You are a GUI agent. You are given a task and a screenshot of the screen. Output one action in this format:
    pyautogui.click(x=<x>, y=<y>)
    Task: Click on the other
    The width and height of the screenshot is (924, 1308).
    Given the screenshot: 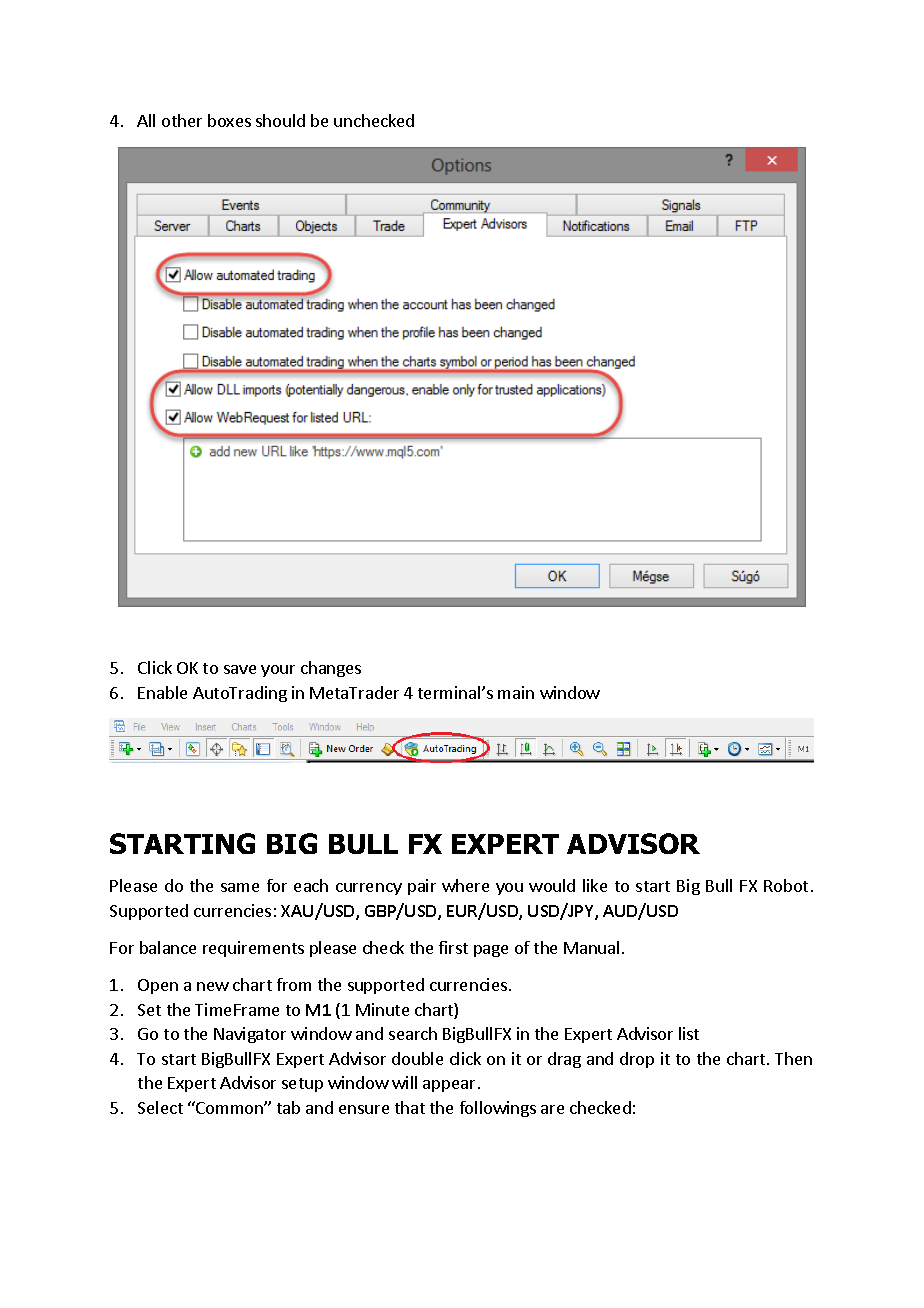 What is the action you would take?
    pyautogui.click(x=182, y=120)
